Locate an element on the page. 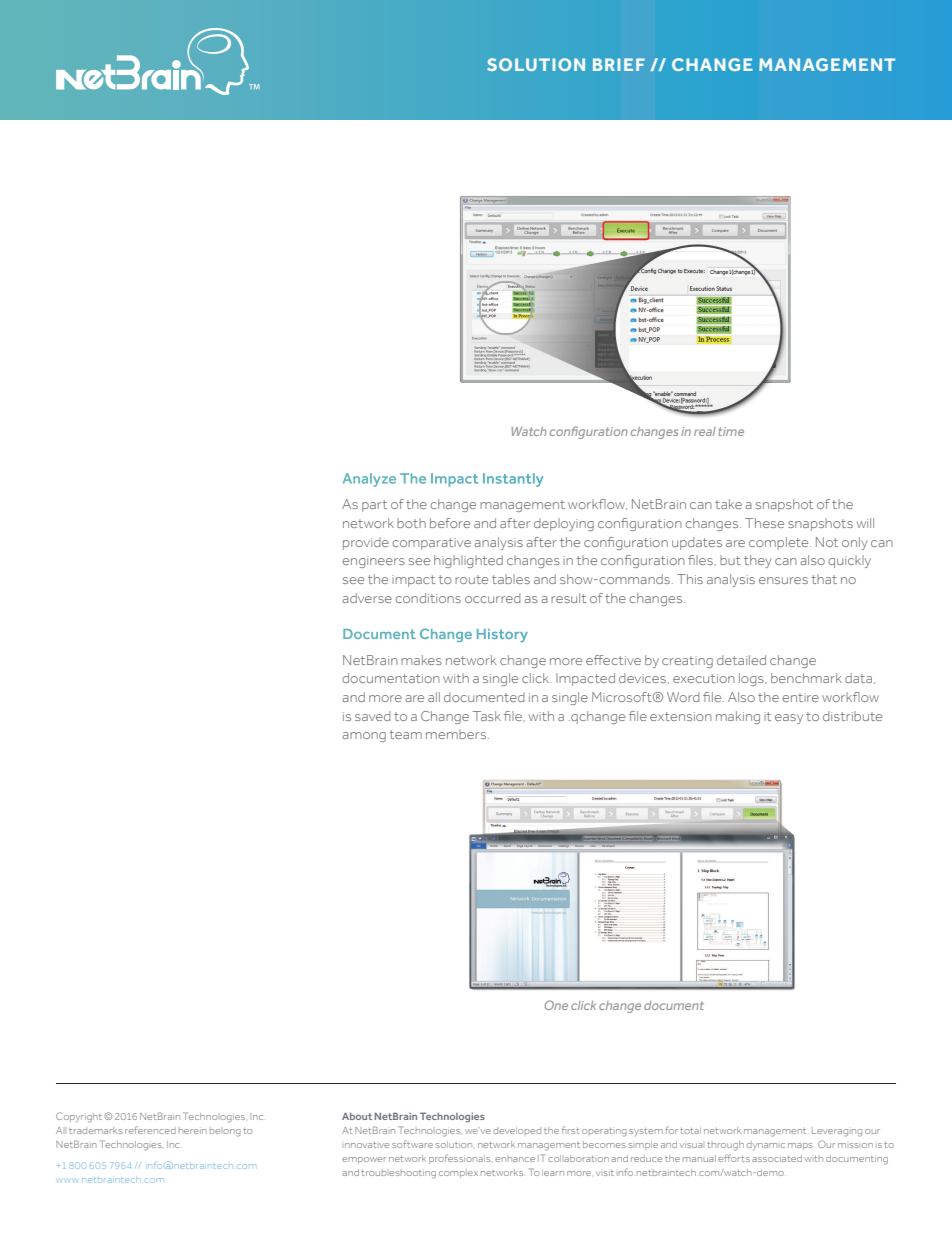  take is located at coordinates (728, 504).
